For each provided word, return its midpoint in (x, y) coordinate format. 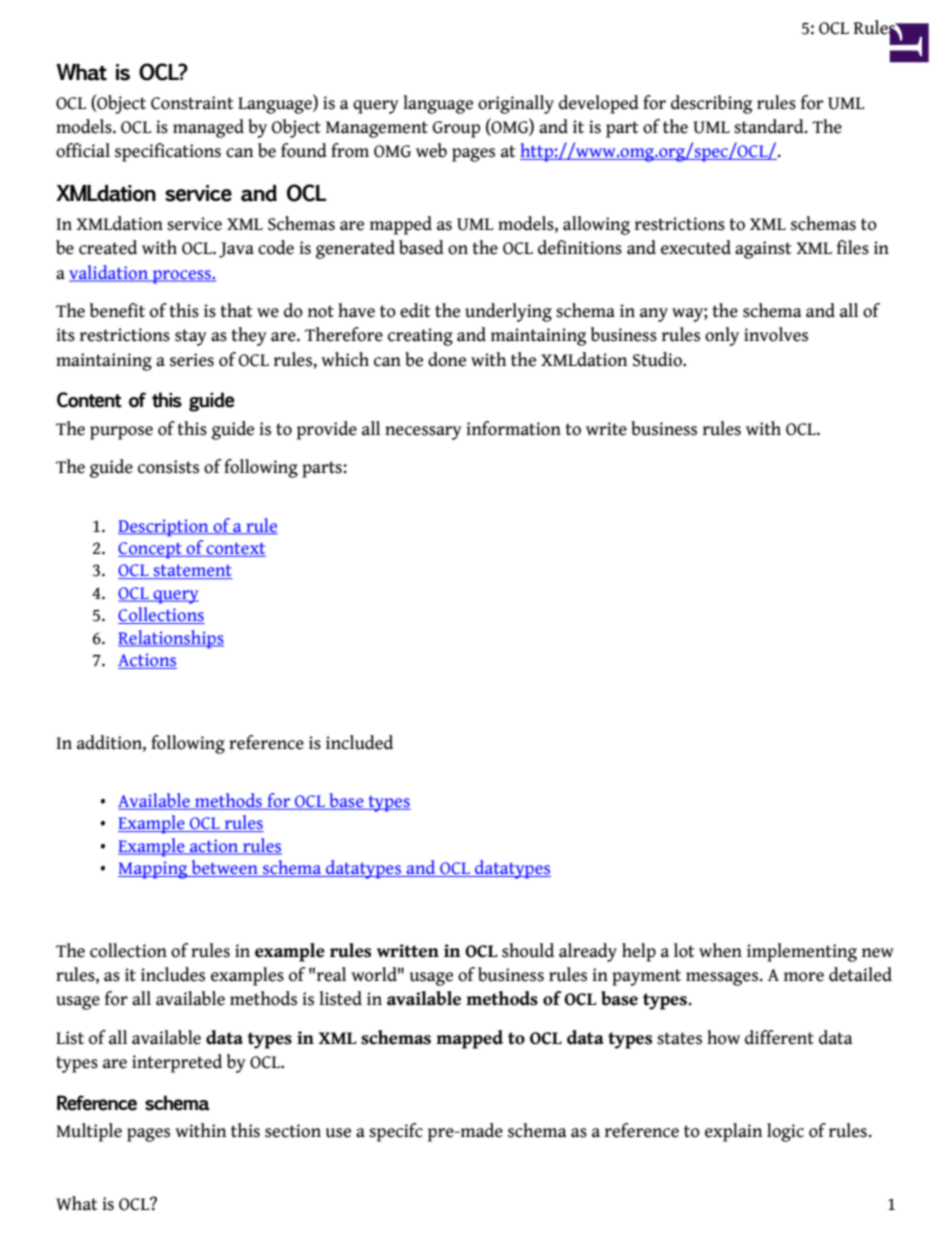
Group (456, 129)
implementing (802, 952)
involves (776, 334)
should (528, 950)
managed (208, 128)
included (359, 742)
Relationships (171, 639)
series (192, 360)
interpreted (177, 1063)
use (338, 1133)
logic (785, 1132)
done (447, 359)
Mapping (154, 870)
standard (770, 126)
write (606, 429)
